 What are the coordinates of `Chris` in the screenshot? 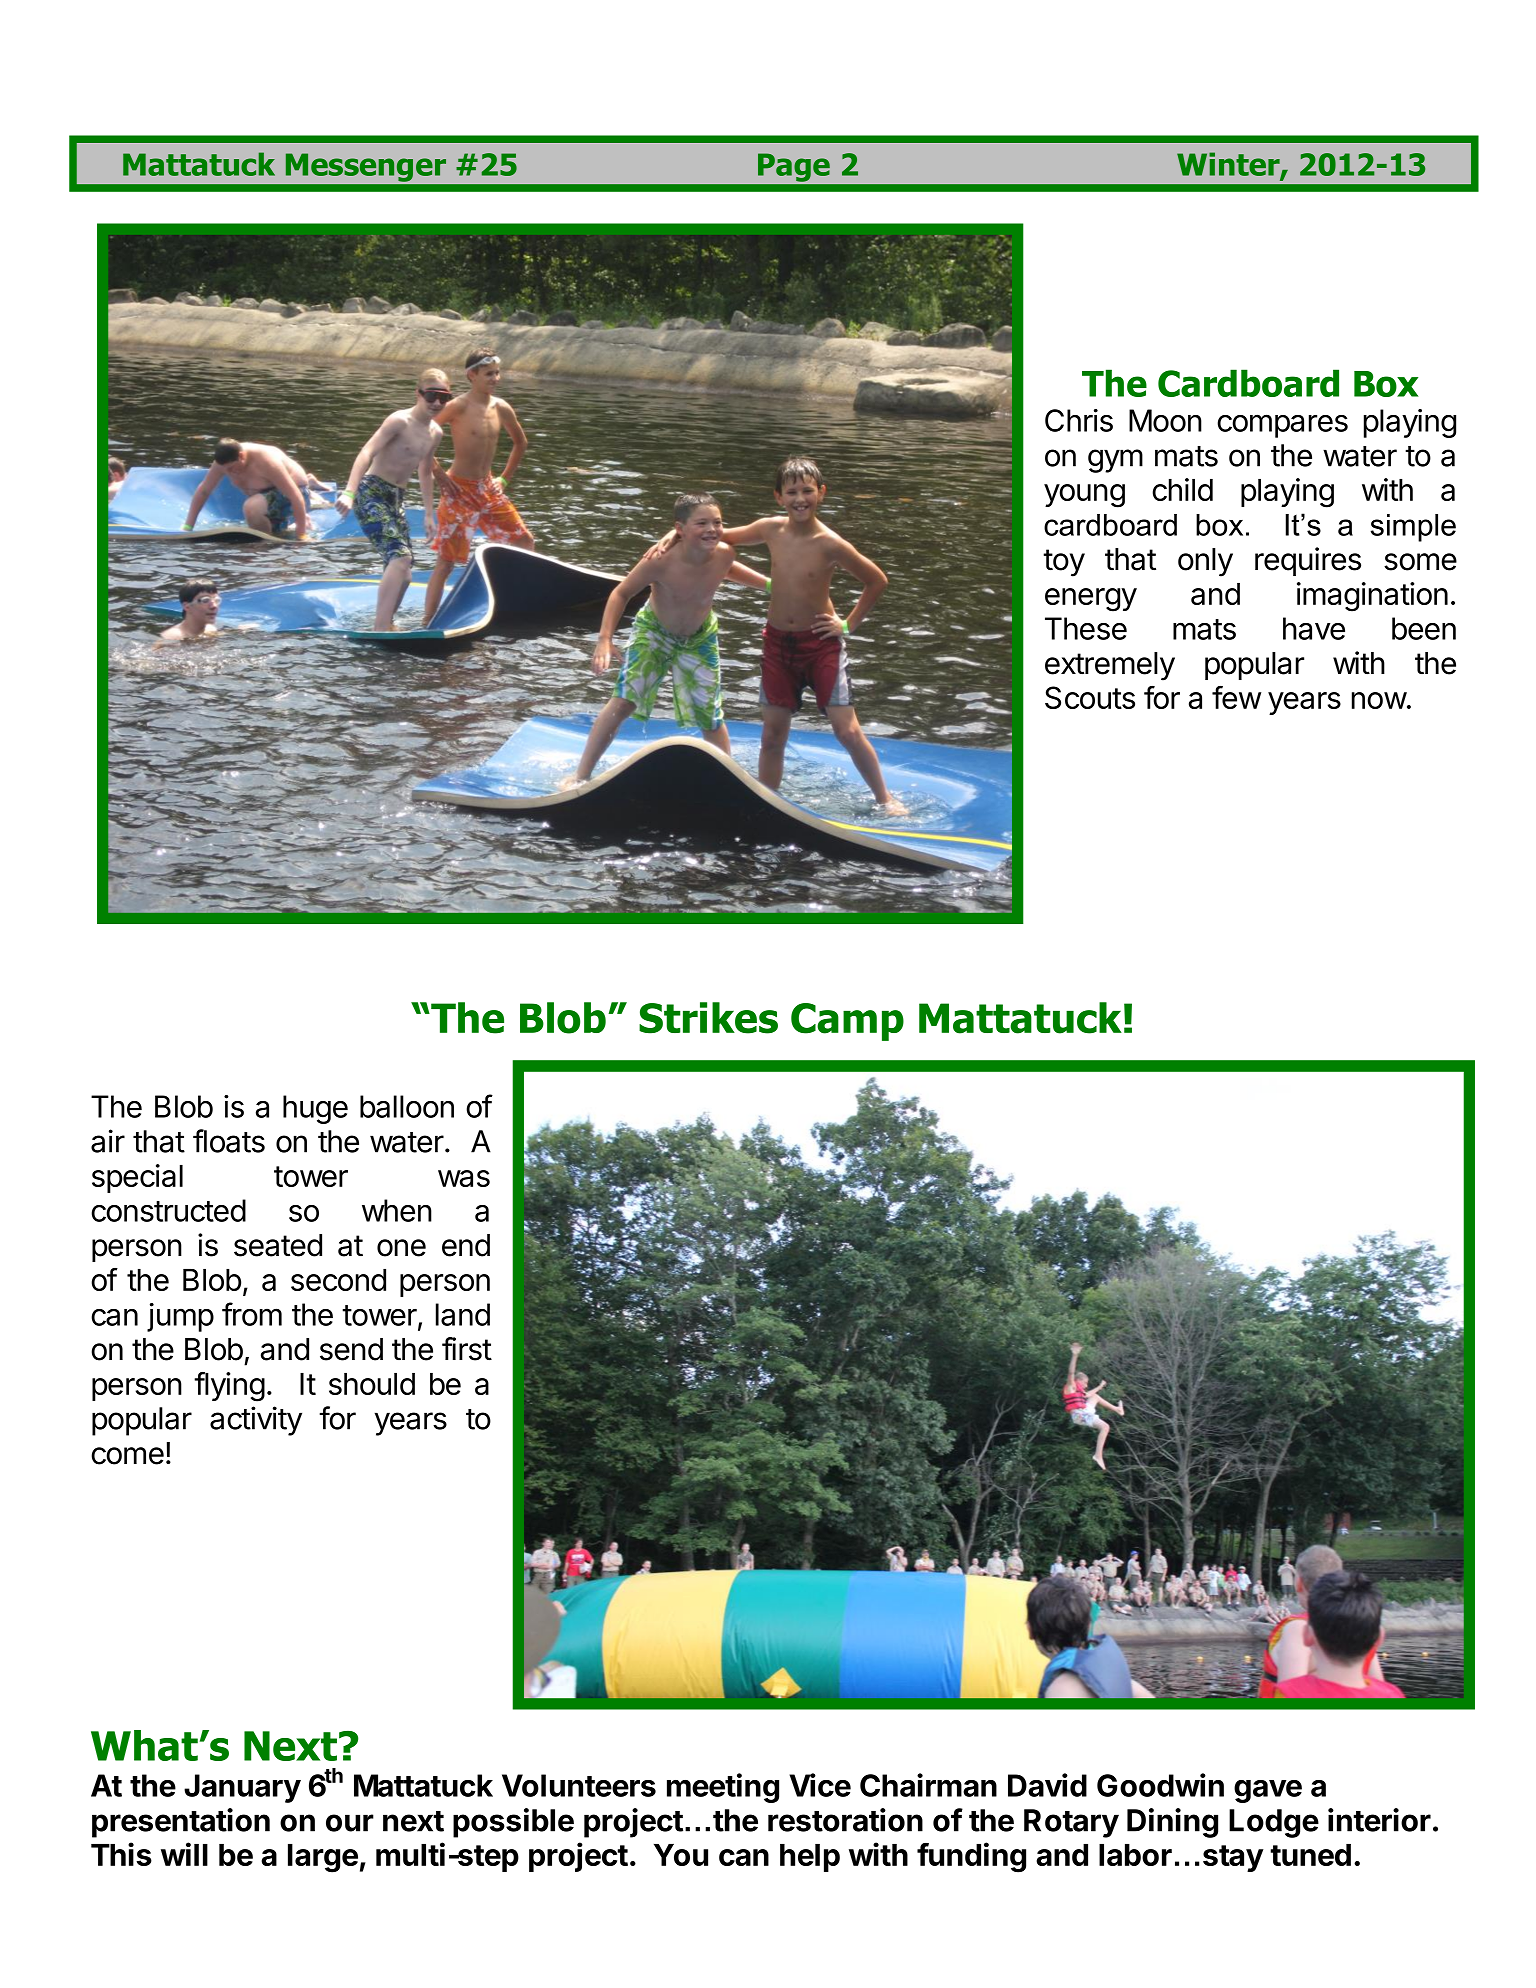 It's located at (1079, 420).
